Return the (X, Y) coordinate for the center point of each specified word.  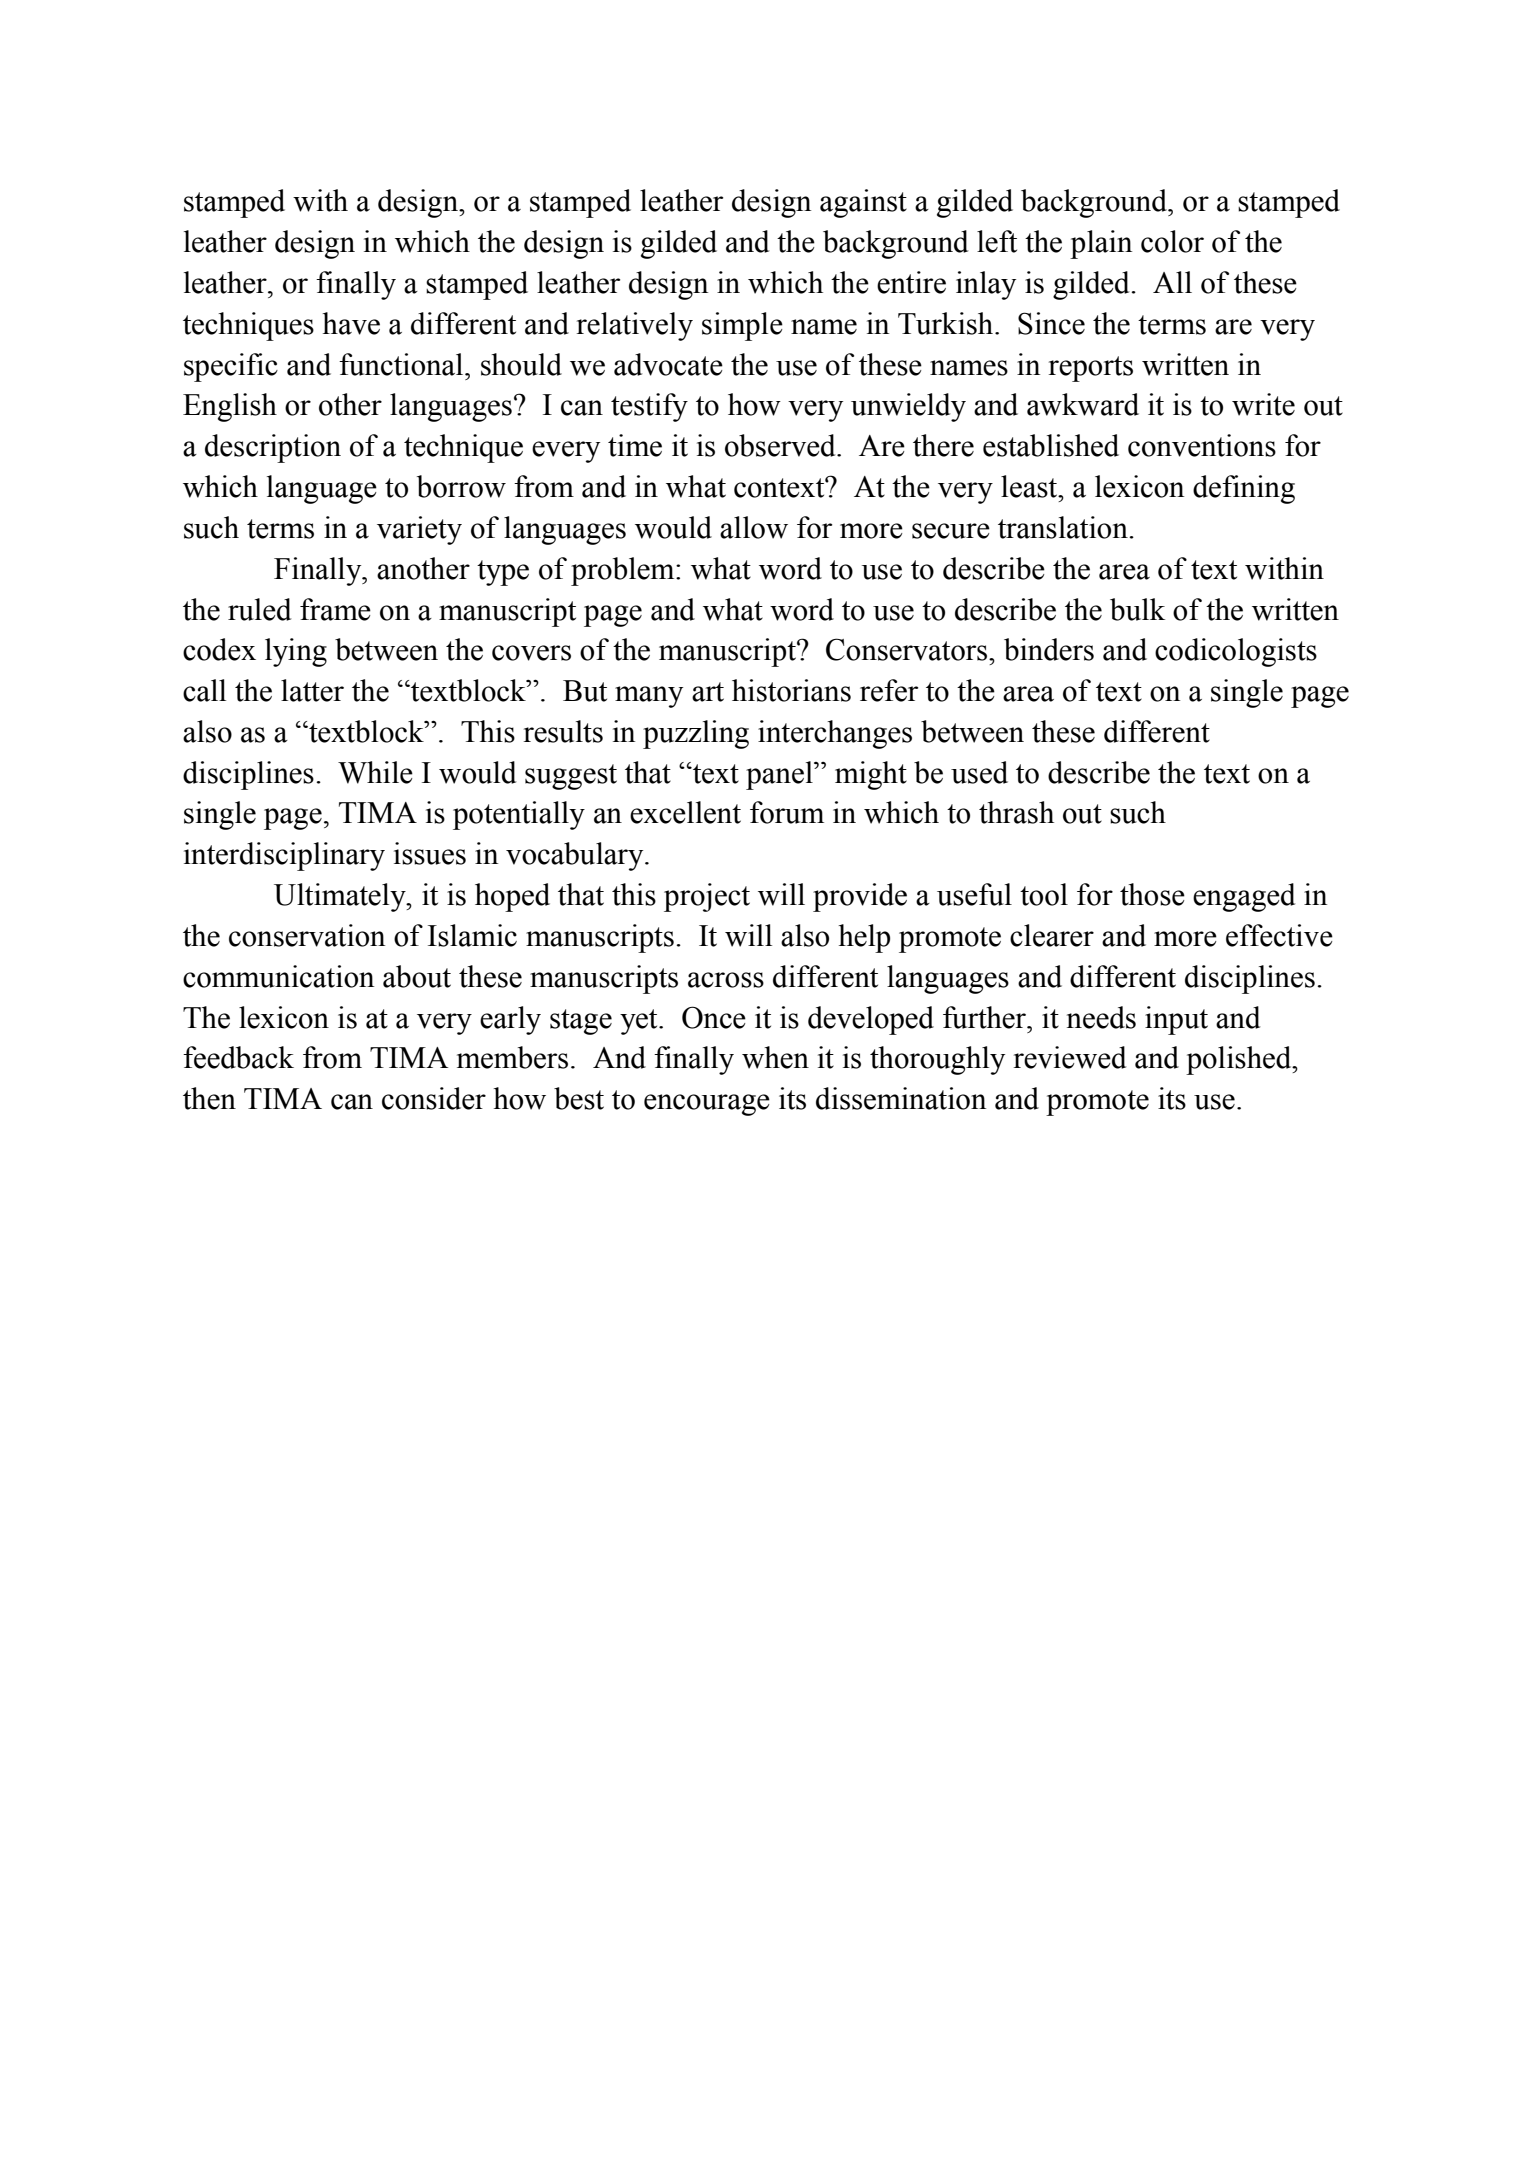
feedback (238, 1057)
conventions (1202, 445)
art (708, 692)
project (707, 897)
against (863, 203)
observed (781, 445)
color (1172, 241)
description (273, 448)
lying (296, 652)
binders (1049, 649)
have (351, 323)
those (1152, 894)
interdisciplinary (284, 856)
